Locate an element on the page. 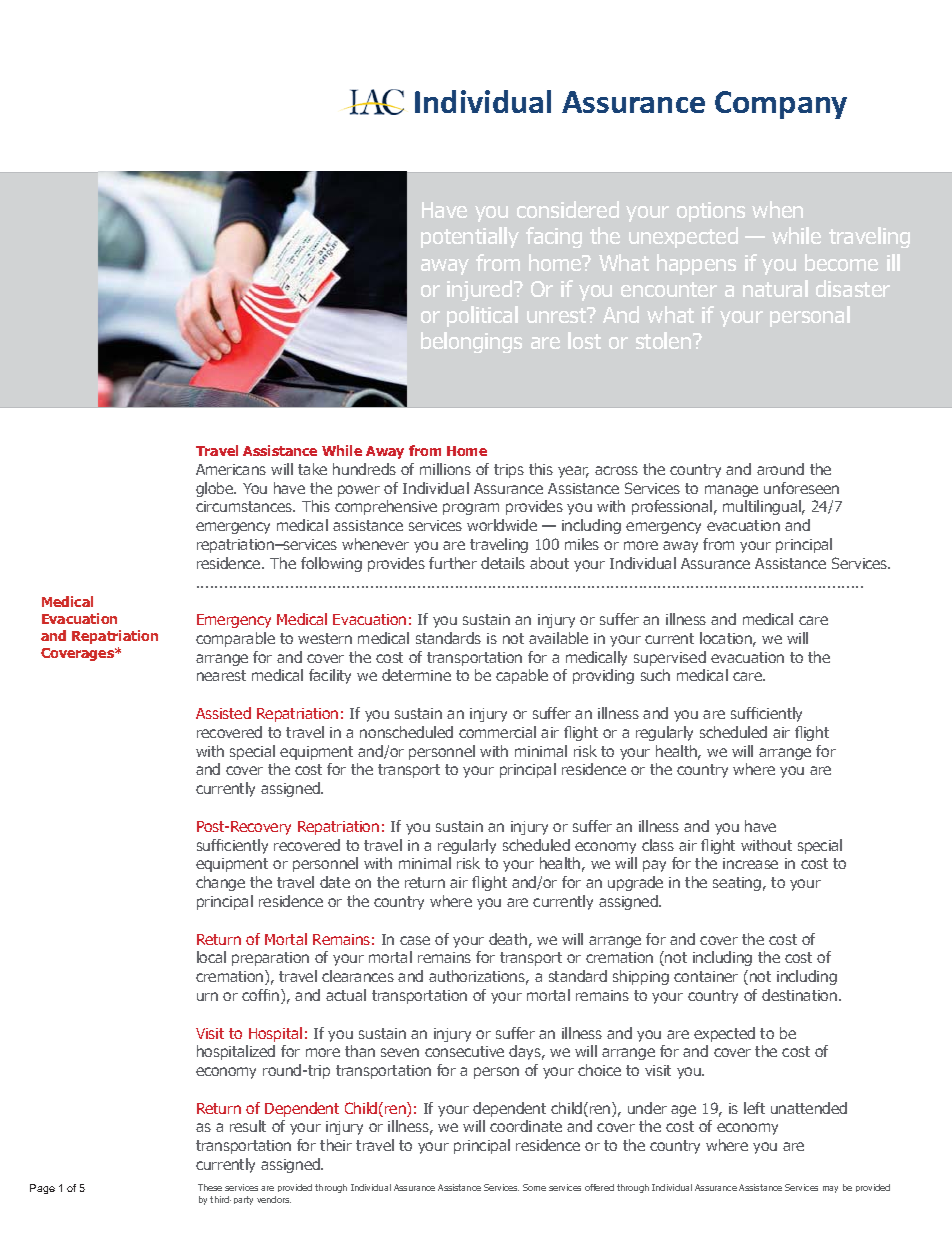 The height and width of the page is (1233, 952). determine is located at coordinates (416, 675).
